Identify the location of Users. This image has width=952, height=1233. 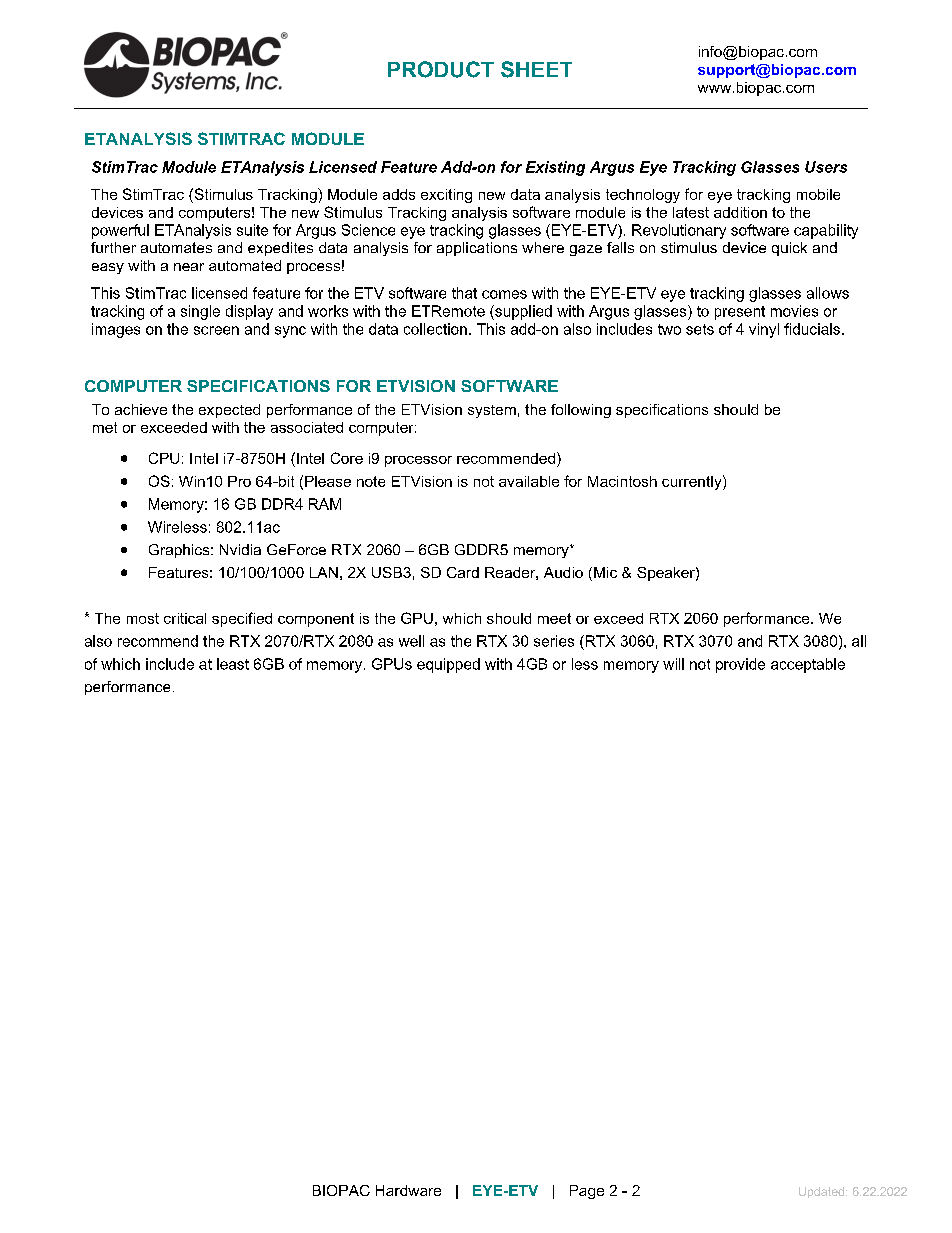
(826, 167).
